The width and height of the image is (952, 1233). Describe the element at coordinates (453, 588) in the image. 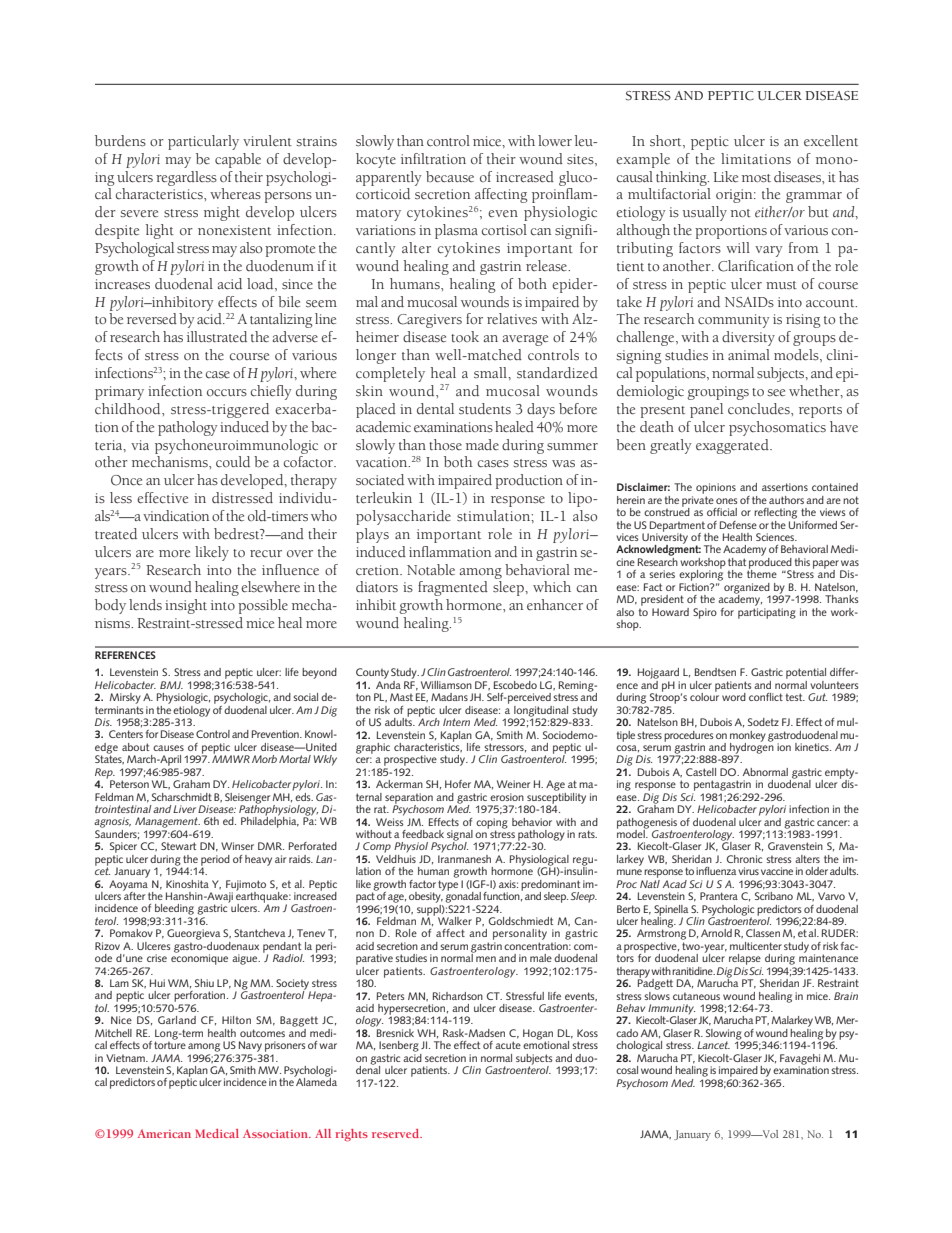

I see `fragmented` at that location.
